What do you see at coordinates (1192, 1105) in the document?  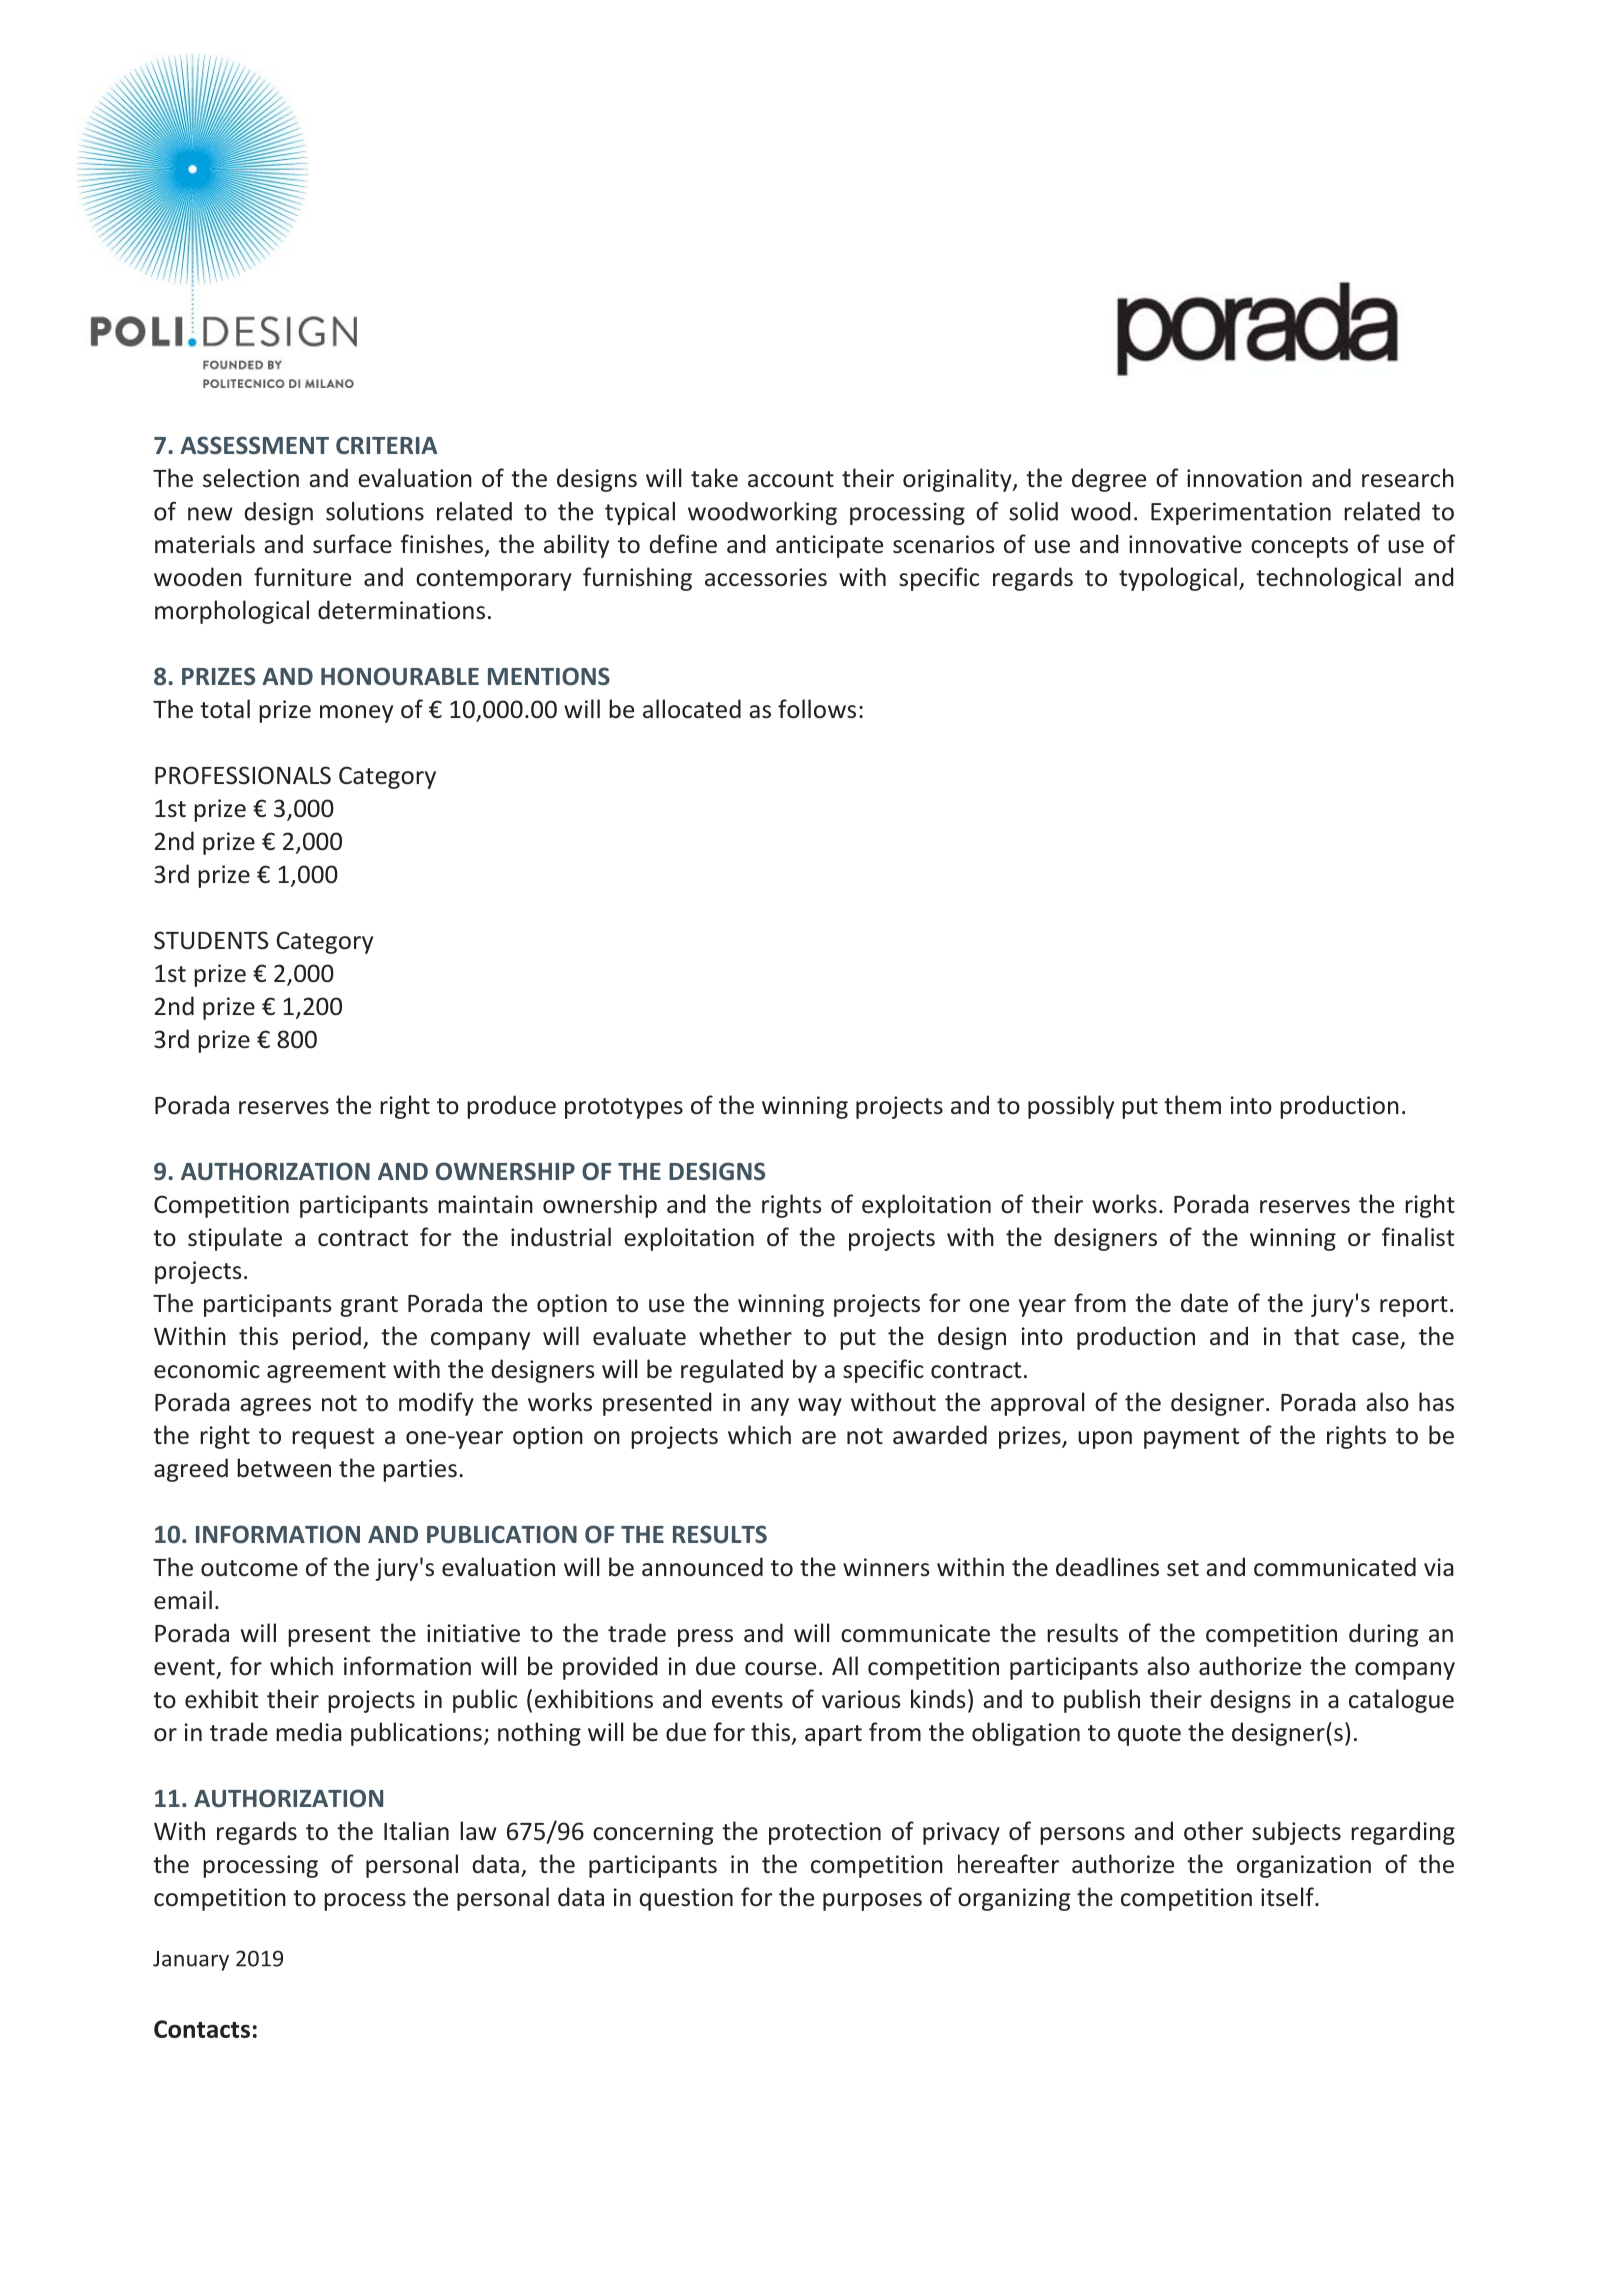 I see `them` at bounding box center [1192, 1105].
